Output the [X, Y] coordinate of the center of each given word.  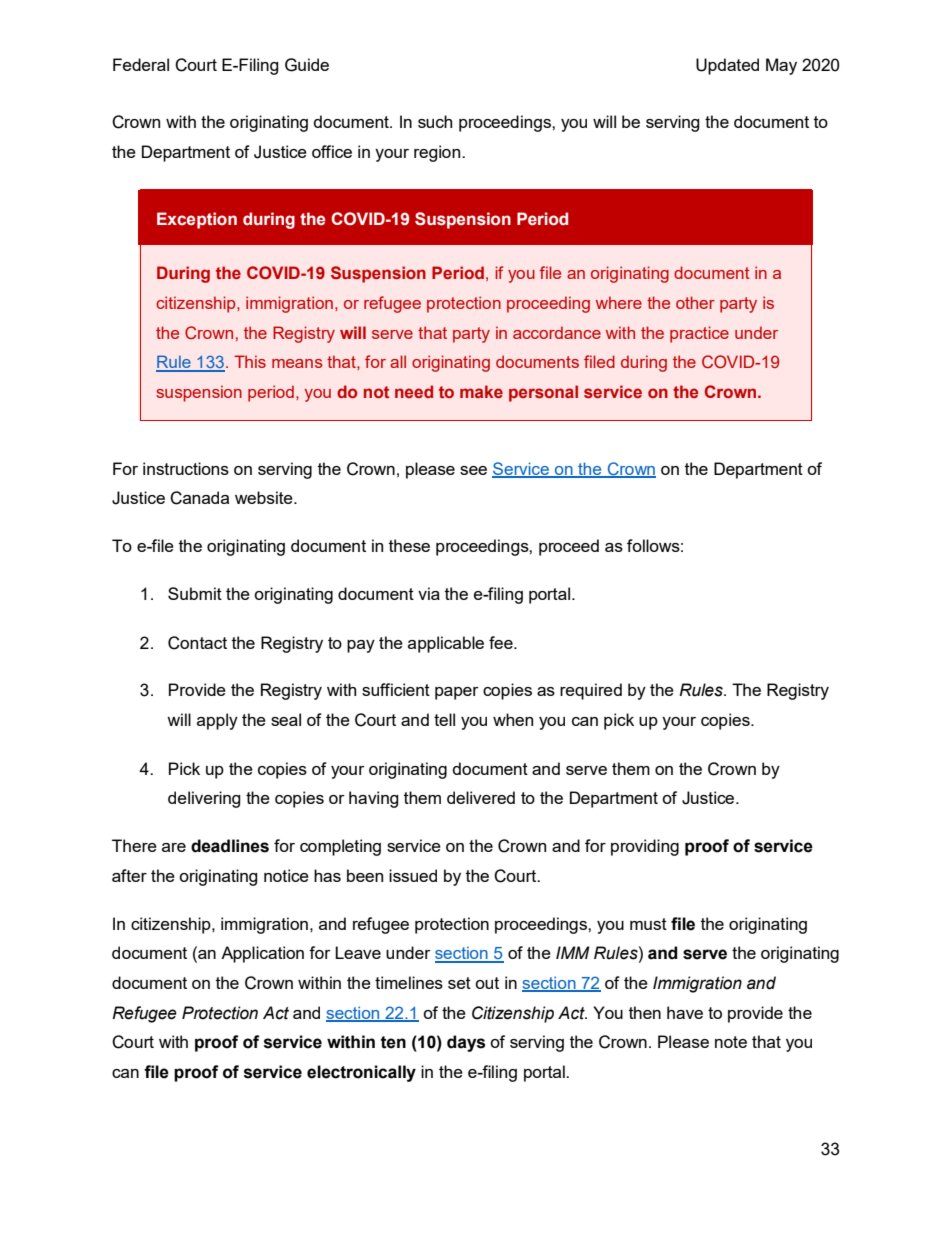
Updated [727, 66]
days [466, 1043]
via [429, 593]
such [435, 121]
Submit [195, 593]
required [591, 691]
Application [262, 954]
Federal [141, 64]
